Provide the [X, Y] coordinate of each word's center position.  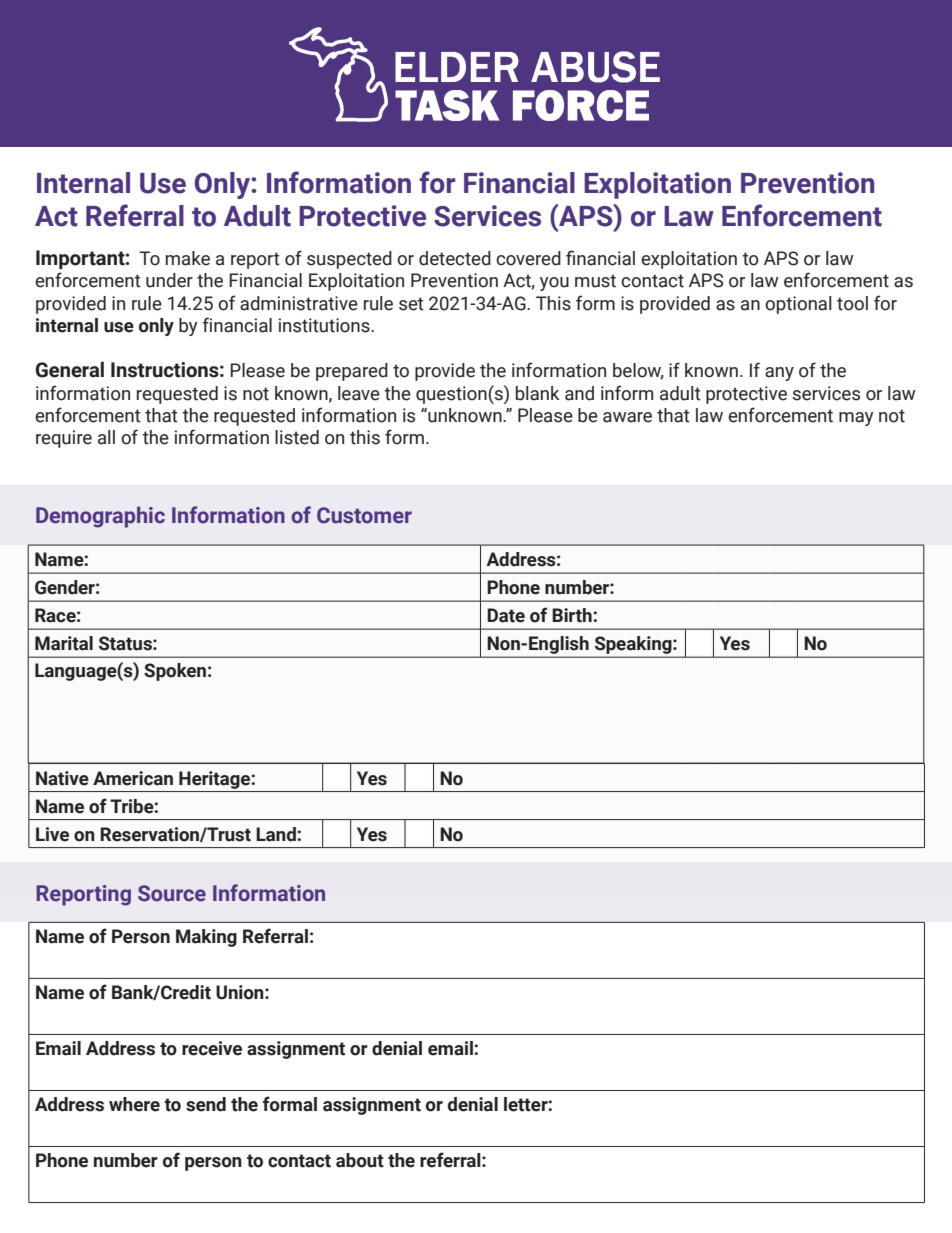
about [360, 1160]
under [169, 280]
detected [455, 258]
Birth [573, 615]
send [206, 1104]
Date [506, 615]
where [134, 1104]
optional [798, 305]
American [133, 778]
